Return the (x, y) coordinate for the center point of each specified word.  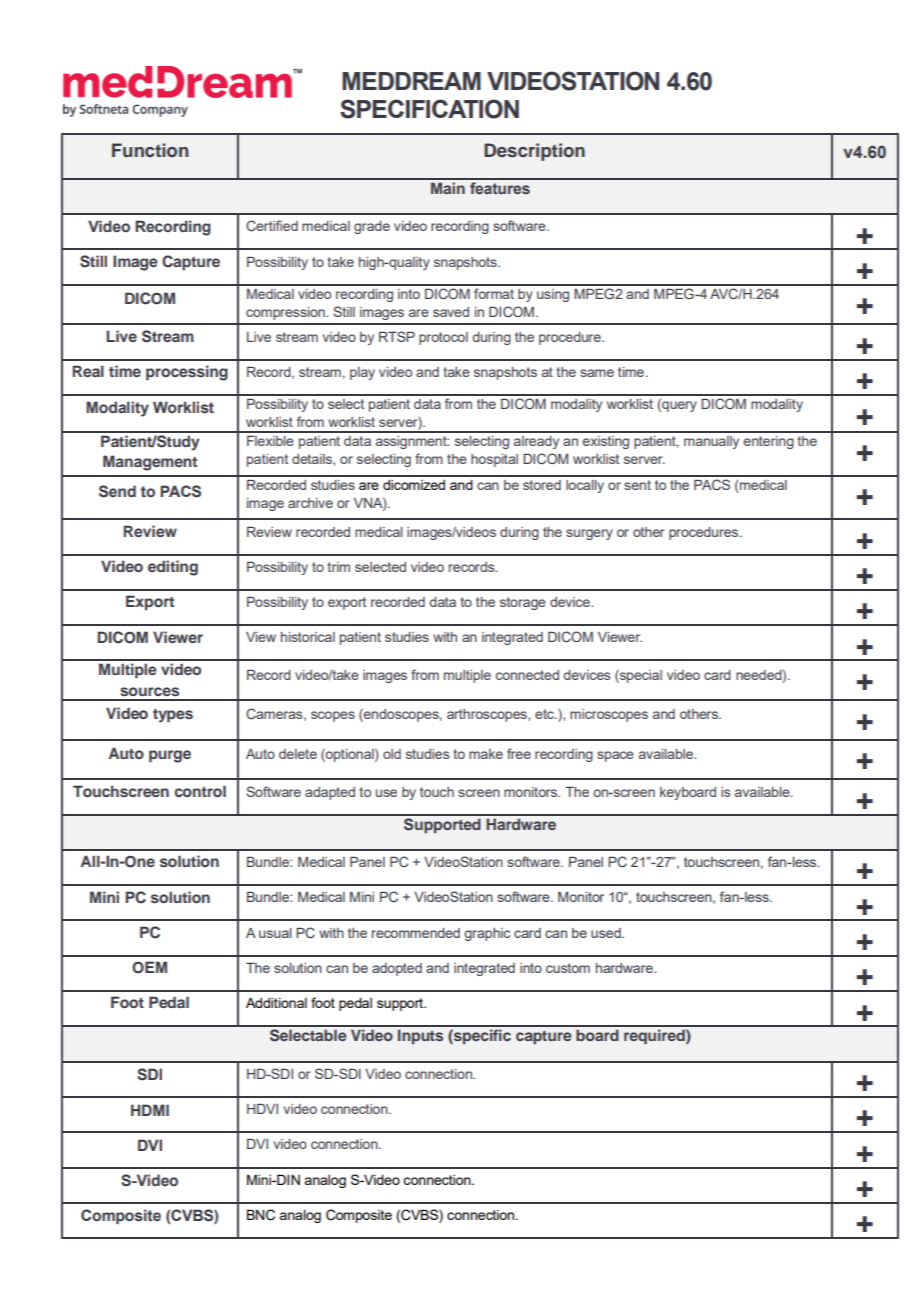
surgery (589, 534)
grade (372, 227)
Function (150, 150)
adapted (330, 793)
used (607, 933)
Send (117, 491)
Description (534, 152)
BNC (261, 1215)
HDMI (150, 1110)
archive (310, 503)
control (200, 791)
